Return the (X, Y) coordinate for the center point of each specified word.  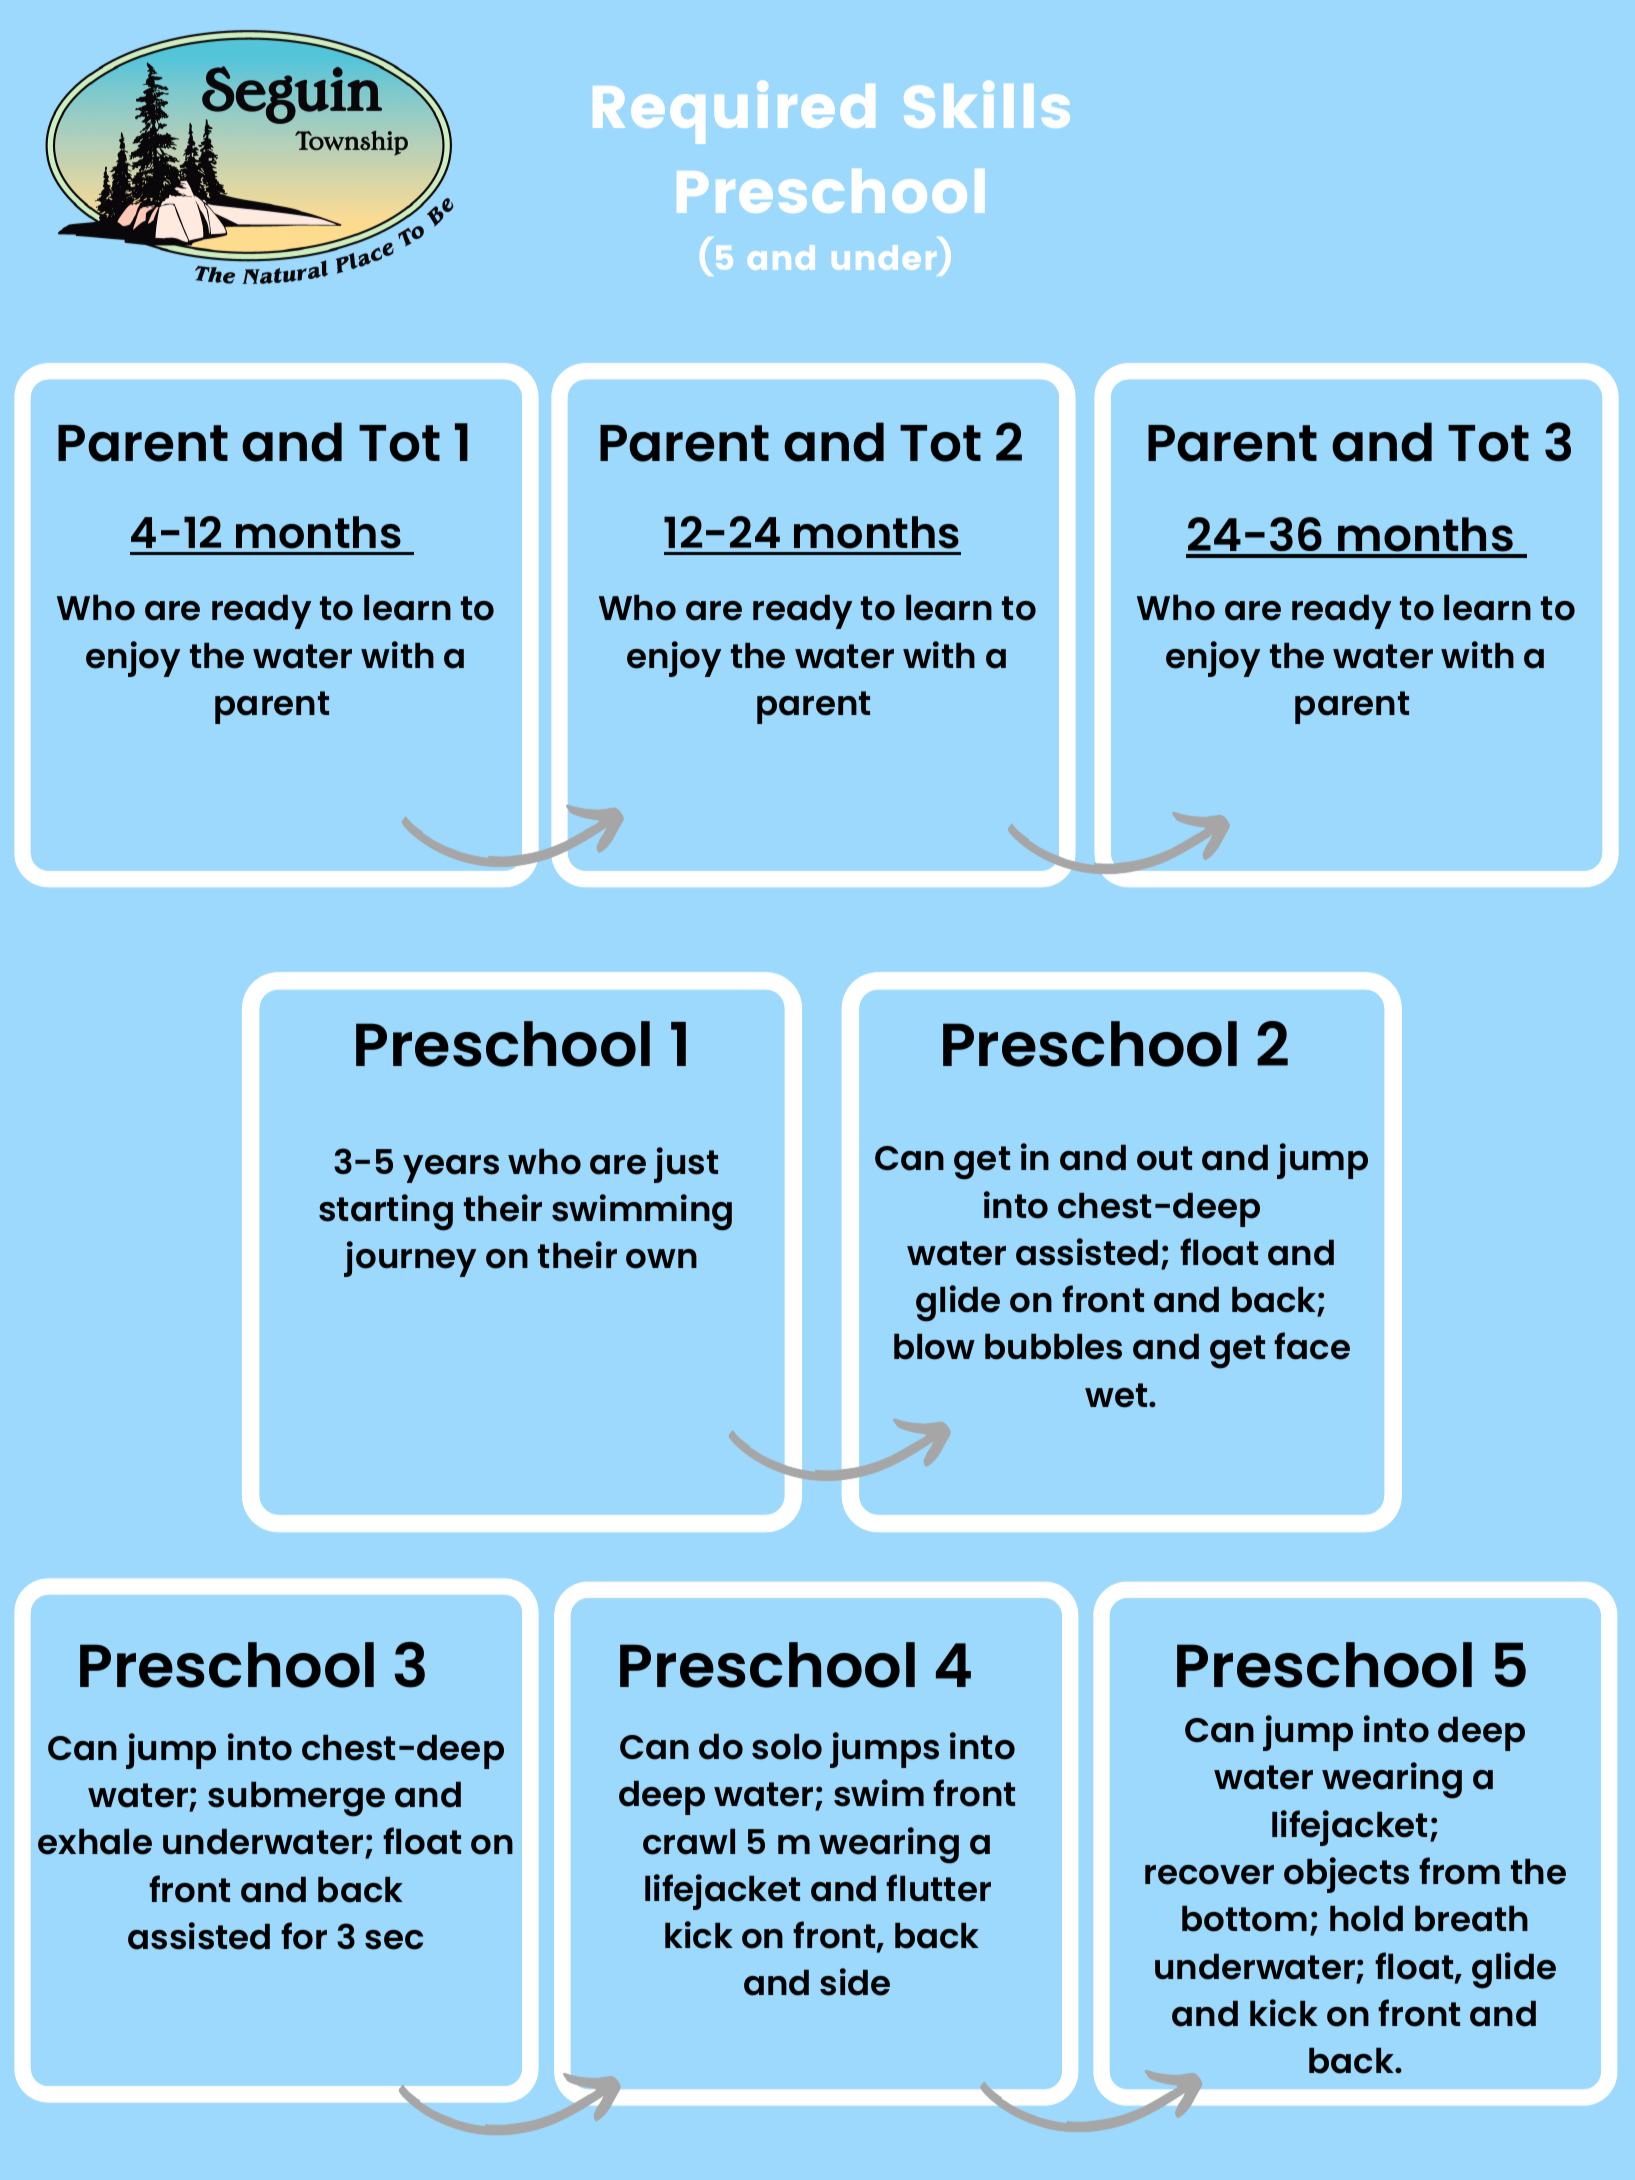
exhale (95, 1842)
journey (410, 1259)
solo (787, 1747)
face (1312, 1346)
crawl (689, 1842)
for (304, 1936)
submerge (296, 1799)
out (1164, 1158)
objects (1346, 1875)
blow (934, 1347)
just (686, 1165)
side (855, 1982)
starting (386, 1212)
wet (1117, 1395)
